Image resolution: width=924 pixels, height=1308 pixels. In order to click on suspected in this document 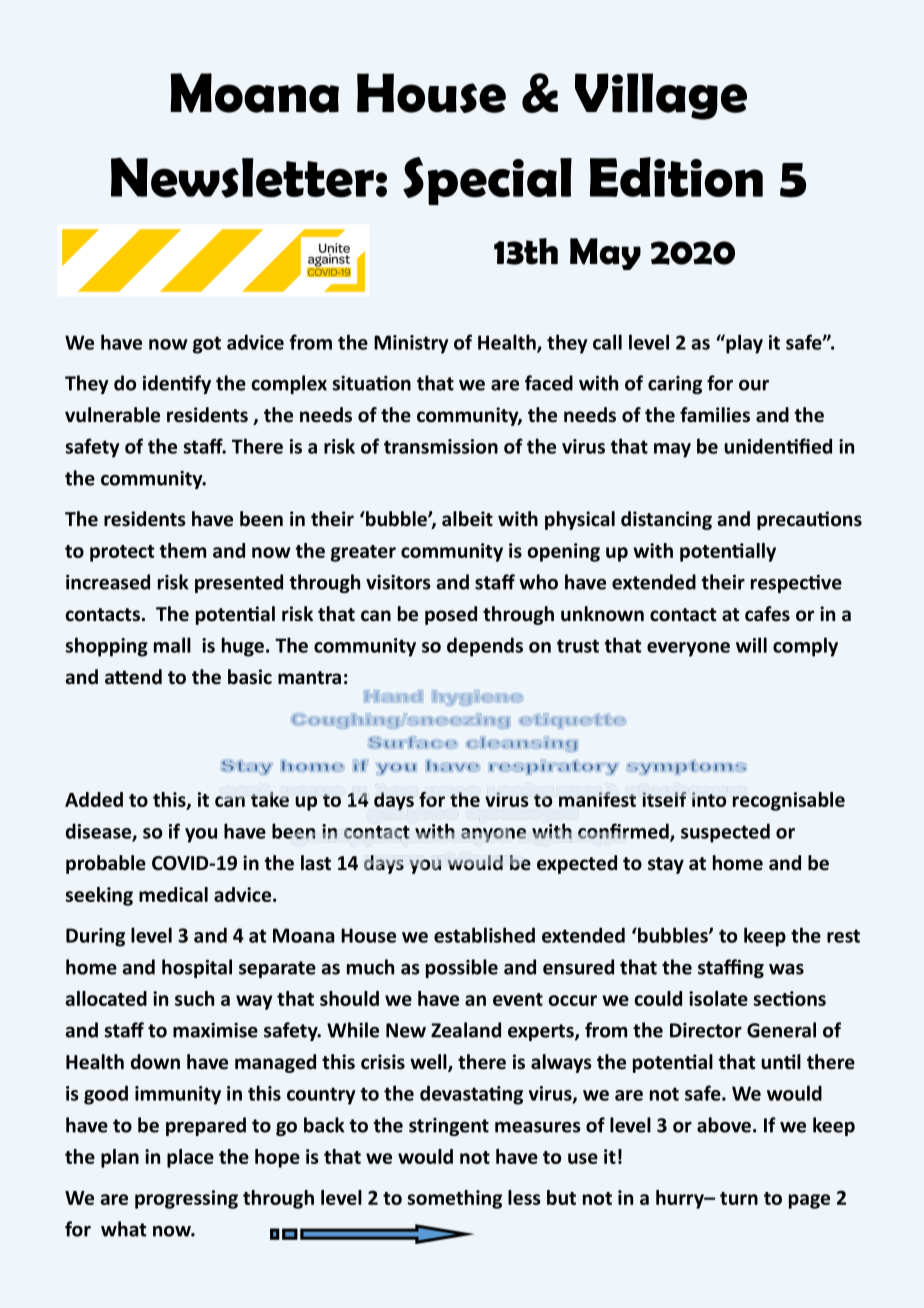, I will do `click(725, 833)`.
